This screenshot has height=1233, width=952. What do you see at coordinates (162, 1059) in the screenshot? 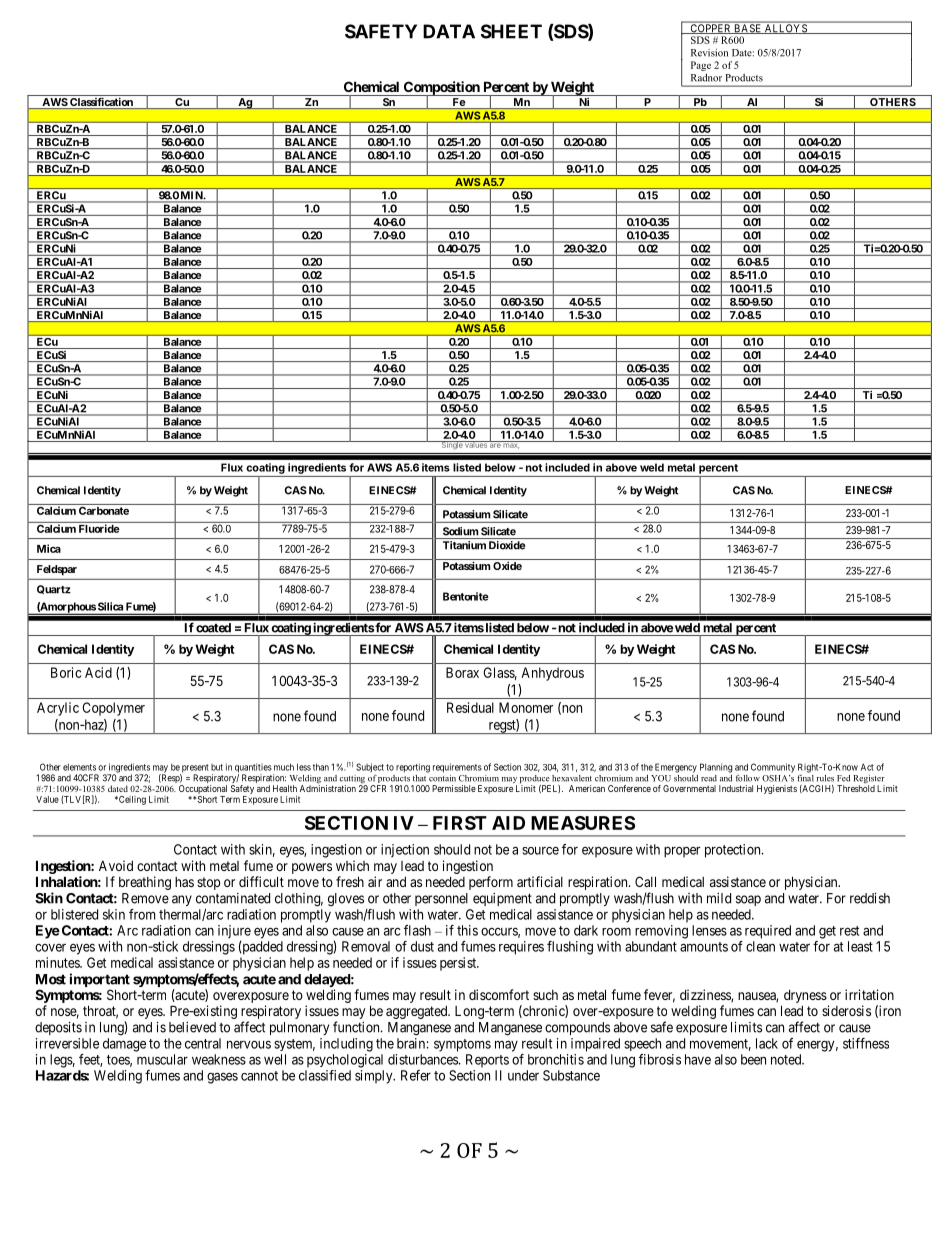
I see `muscular` at bounding box center [162, 1059].
